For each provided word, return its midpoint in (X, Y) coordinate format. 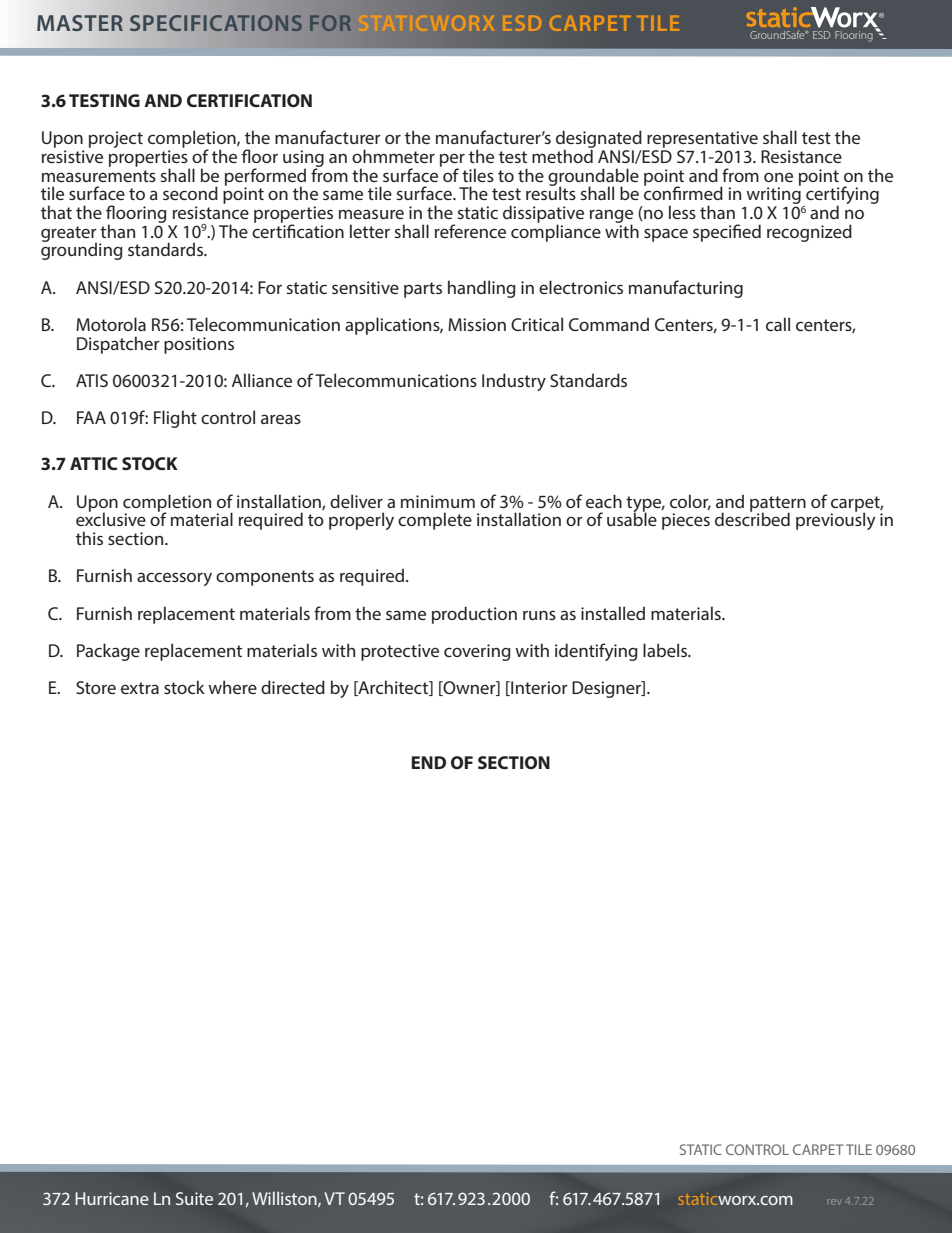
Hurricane (112, 1198)
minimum (438, 501)
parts (423, 290)
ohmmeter (393, 156)
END (428, 762)
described (752, 518)
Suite (194, 1198)
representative (702, 139)
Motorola (111, 324)
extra (140, 688)
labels (666, 650)
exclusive (111, 518)
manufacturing (686, 289)
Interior (538, 688)
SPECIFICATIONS (216, 23)
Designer (607, 689)
